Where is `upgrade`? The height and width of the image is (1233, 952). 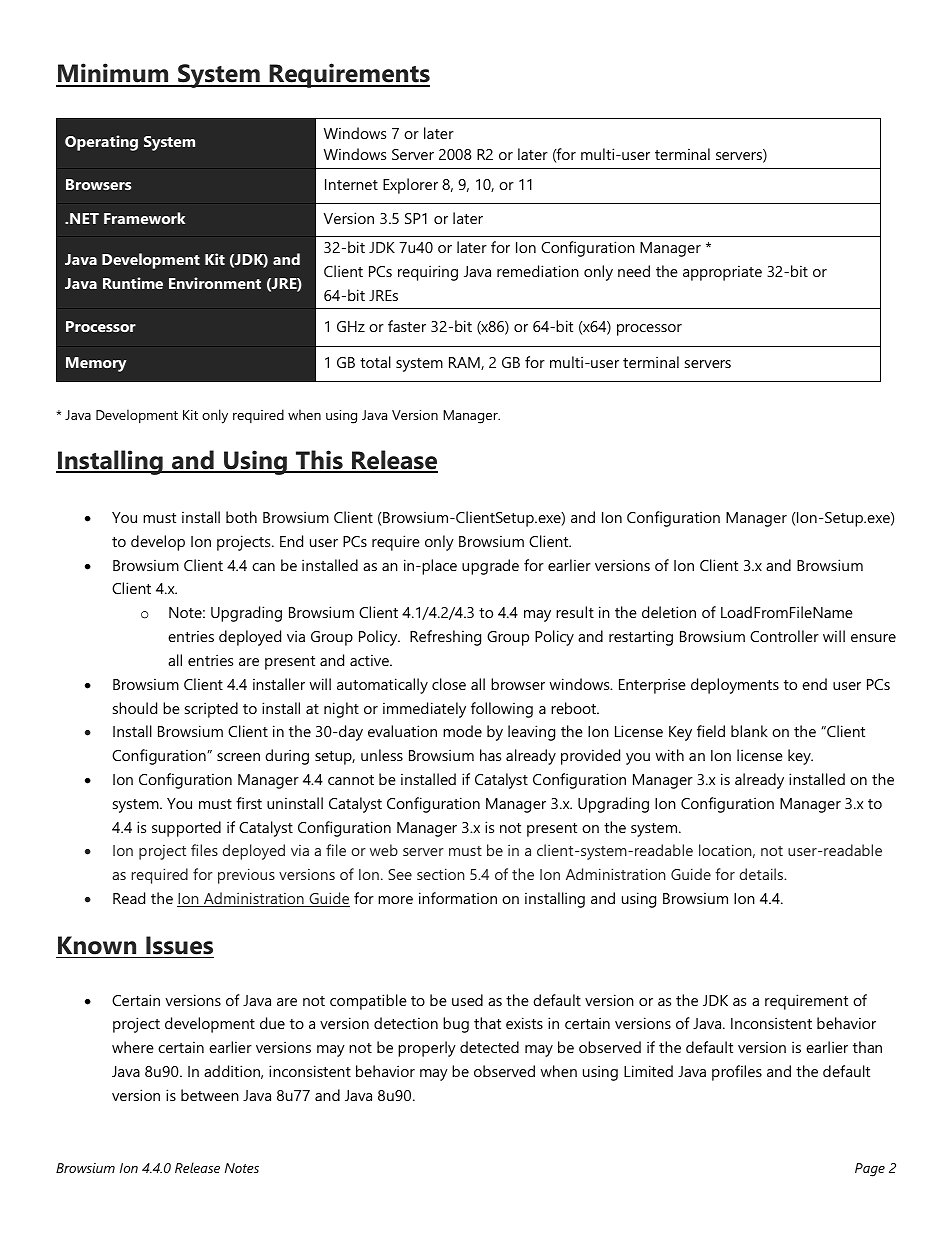 upgrade is located at coordinates (490, 567).
